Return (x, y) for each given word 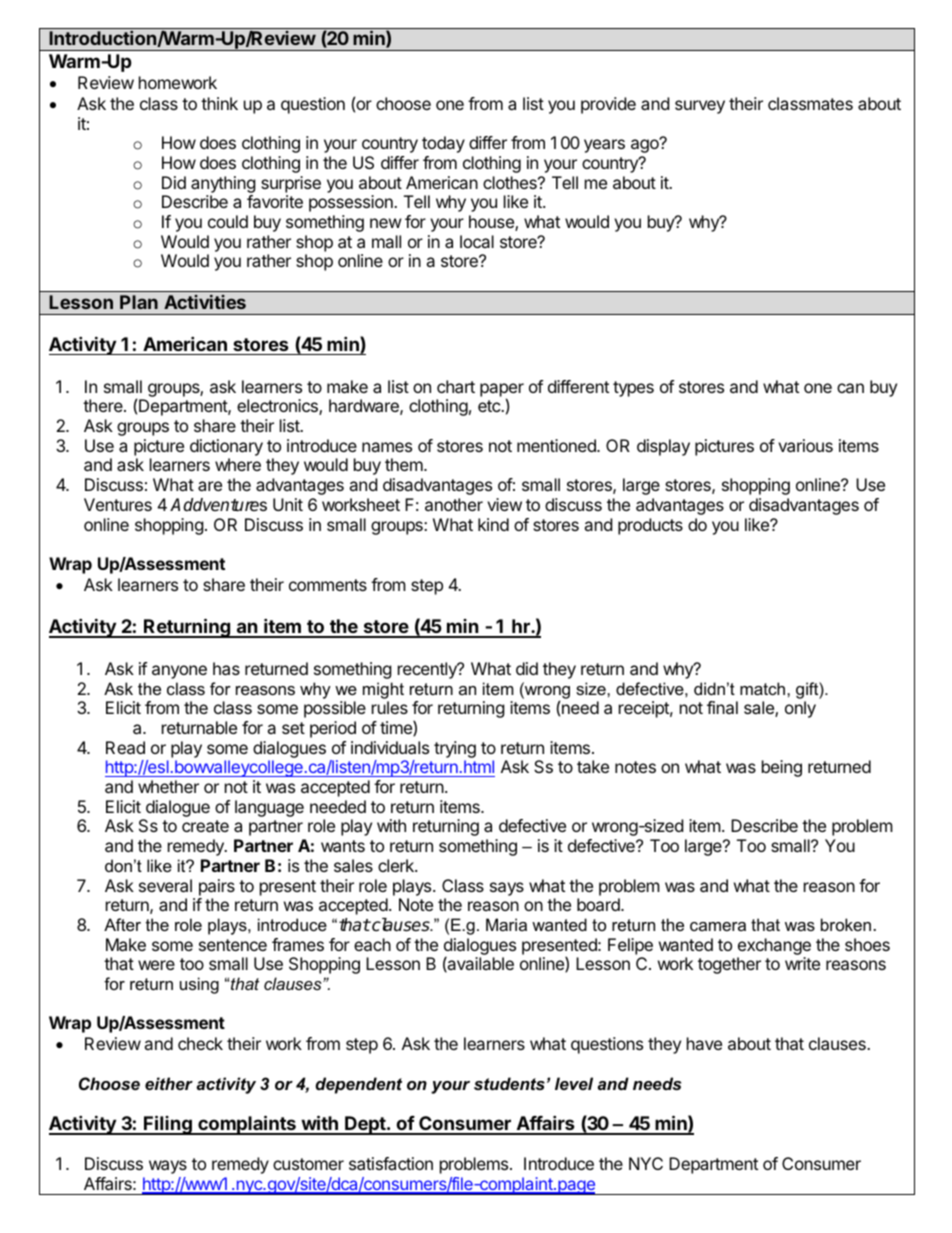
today (443, 144)
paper (502, 391)
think (219, 103)
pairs (217, 887)
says (507, 889)
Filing (168, 1125)
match (764, 688)
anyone (179, 672)
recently (428, 670)
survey (700, 107)
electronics (278, 407)
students (509, 1083)
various (805, 445)
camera (718, 926)
